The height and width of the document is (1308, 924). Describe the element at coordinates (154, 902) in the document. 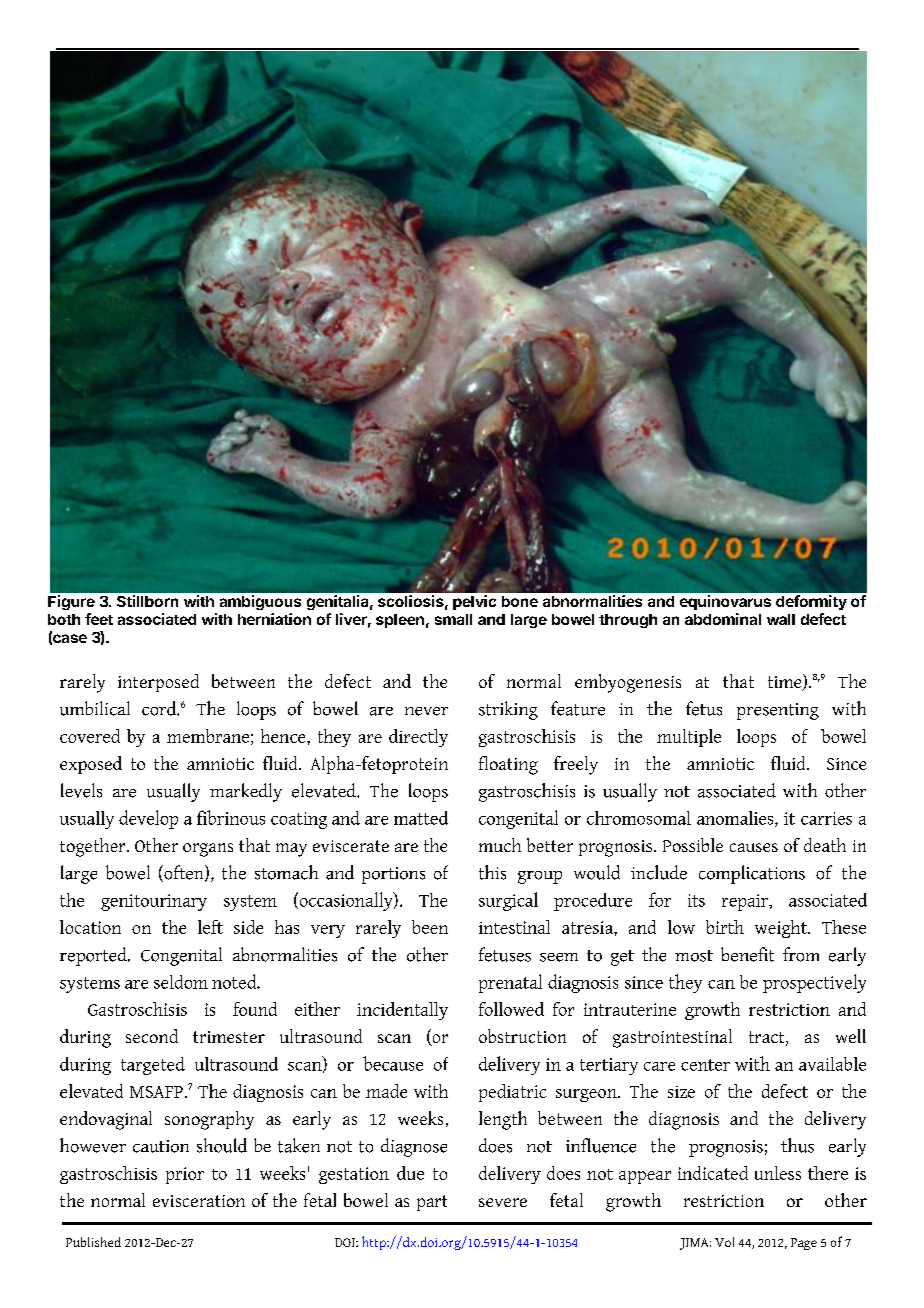

I see `genitourinary` at that location.
